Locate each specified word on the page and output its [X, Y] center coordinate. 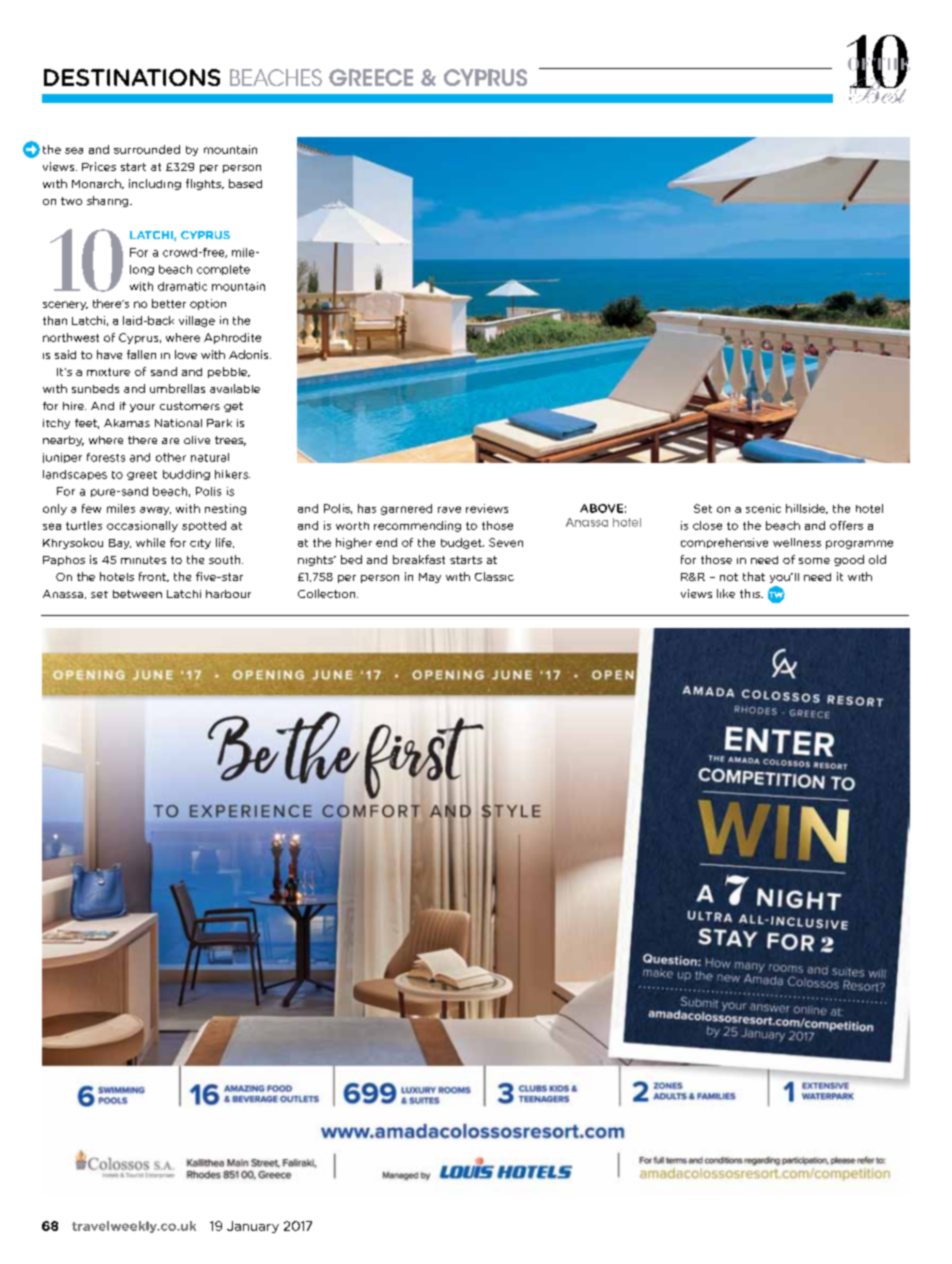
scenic [763, 508]
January [253, 1227]
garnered [406, 509]
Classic [494, 576]
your [142, 408]
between [137, 594]
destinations [132, 77]
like [726, 593]
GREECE [371, 77]
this [751, 593]
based [245, 183]
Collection [328, 593]
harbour [228, 594]
